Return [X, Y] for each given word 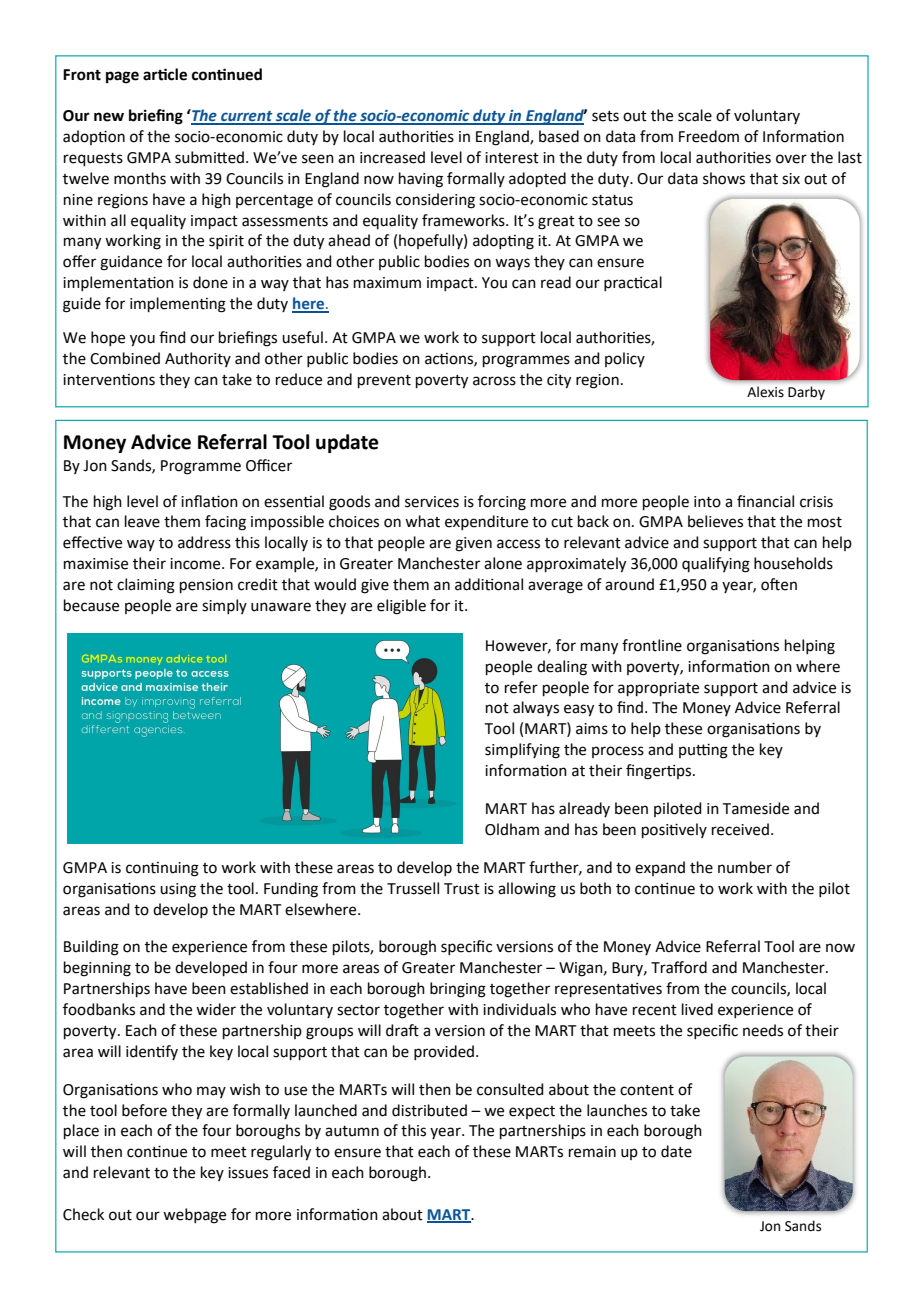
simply [224, 606]
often [779, 584]
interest [512, 158]
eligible [401, 607]
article [165, 74]
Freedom [709, 136]
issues [248, 1173]
